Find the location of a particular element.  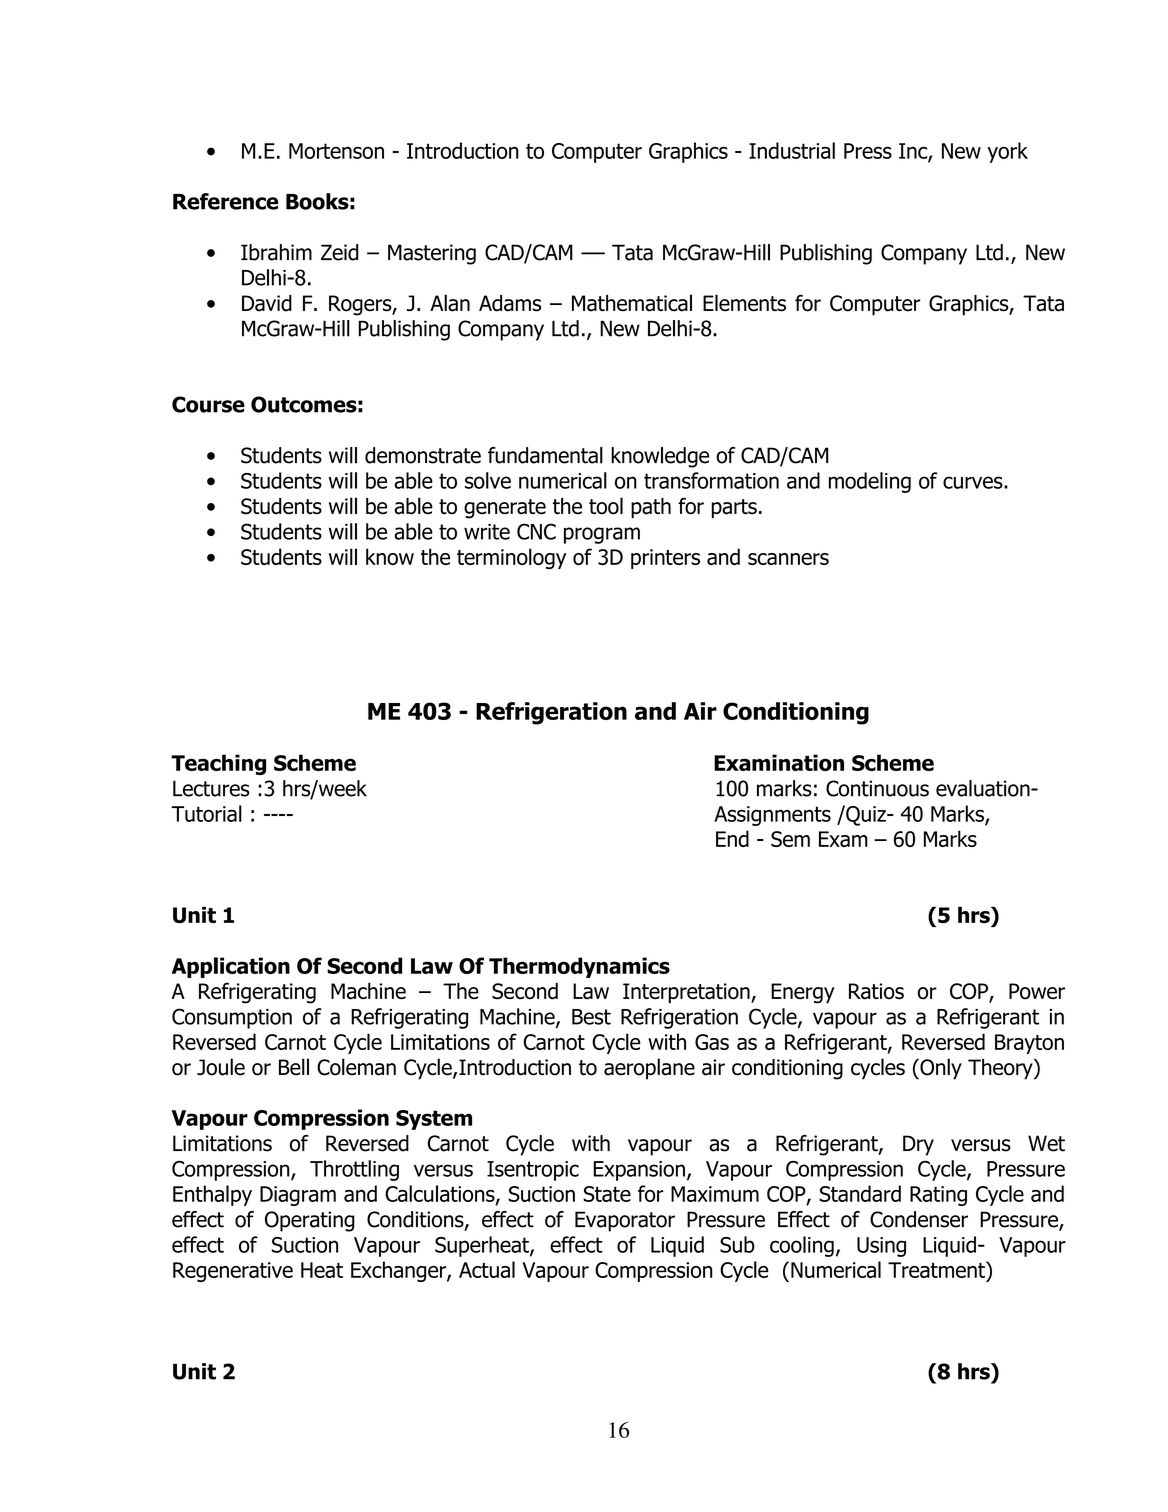

Diagram is located at coordinates (298, 1196).
